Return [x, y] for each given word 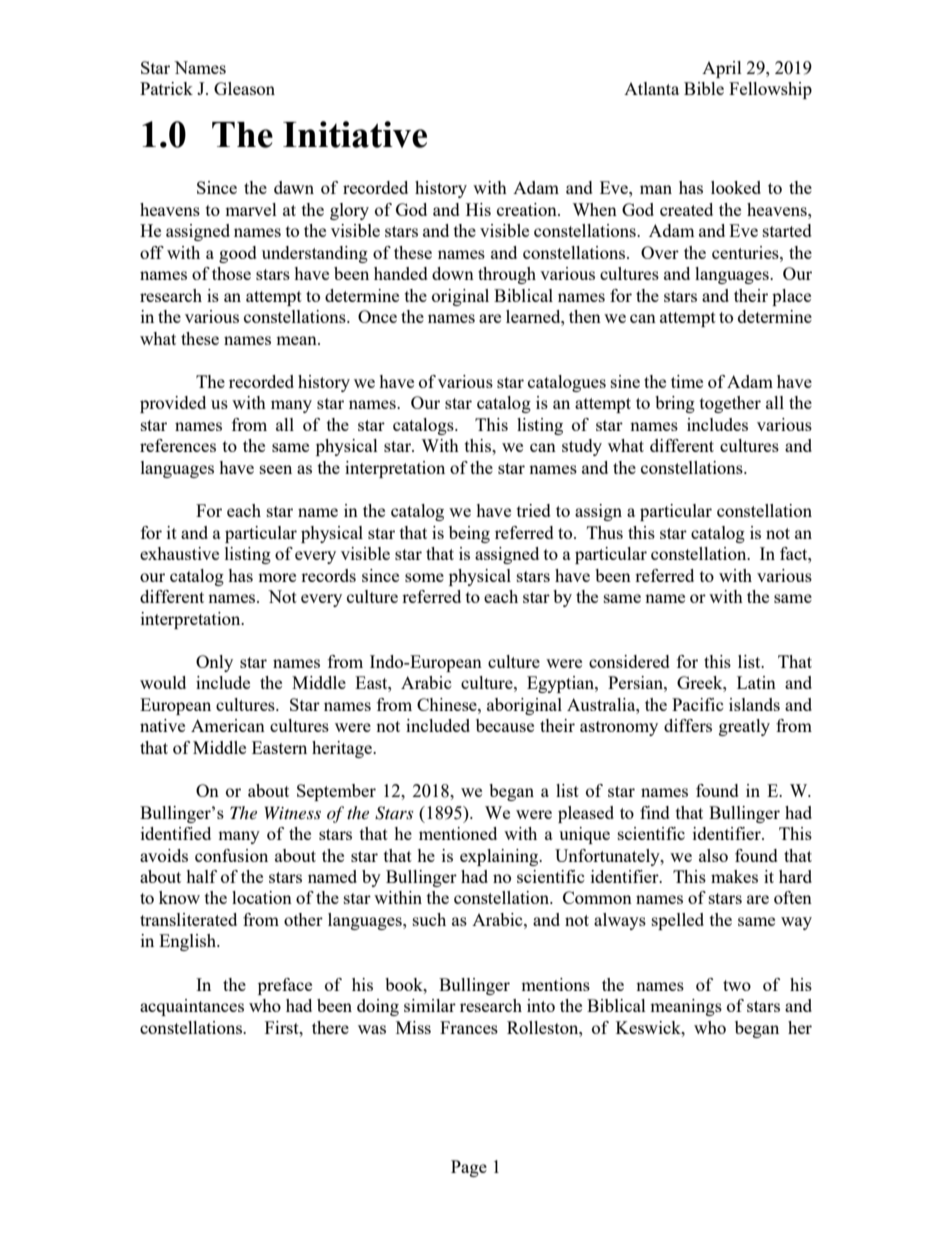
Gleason [244, 88]
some [424, 577]
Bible [704, 88]
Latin [756, 682]
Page [469, 1168]
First [283, 1027]
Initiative [355, 134]
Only [214, 663]
